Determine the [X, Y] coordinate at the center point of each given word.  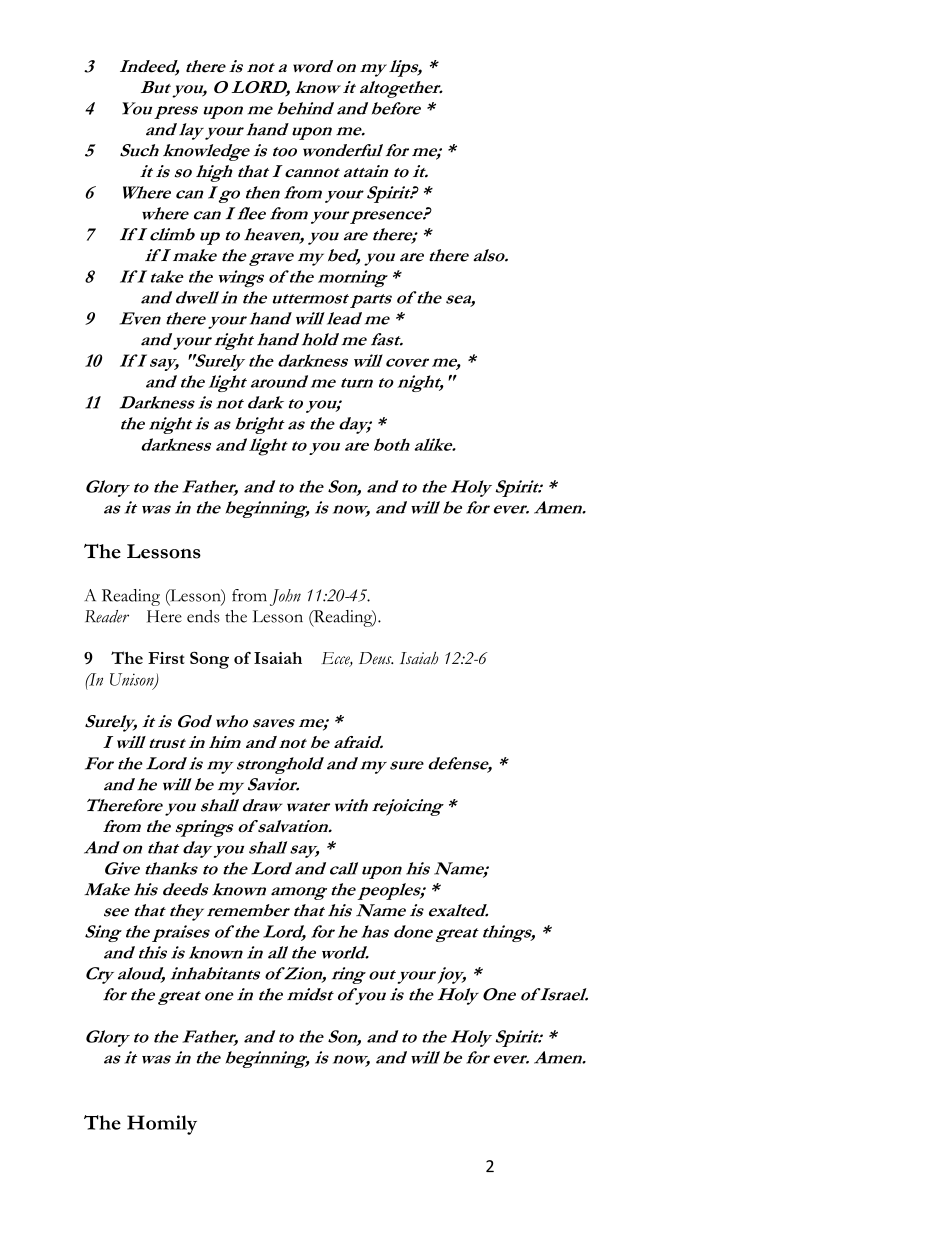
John [285, 597]
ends [203, 616]
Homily [162, 1125]
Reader [107, 616]
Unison [133, 680]
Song [209, 660]
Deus [376, 658]
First [166, 658]
